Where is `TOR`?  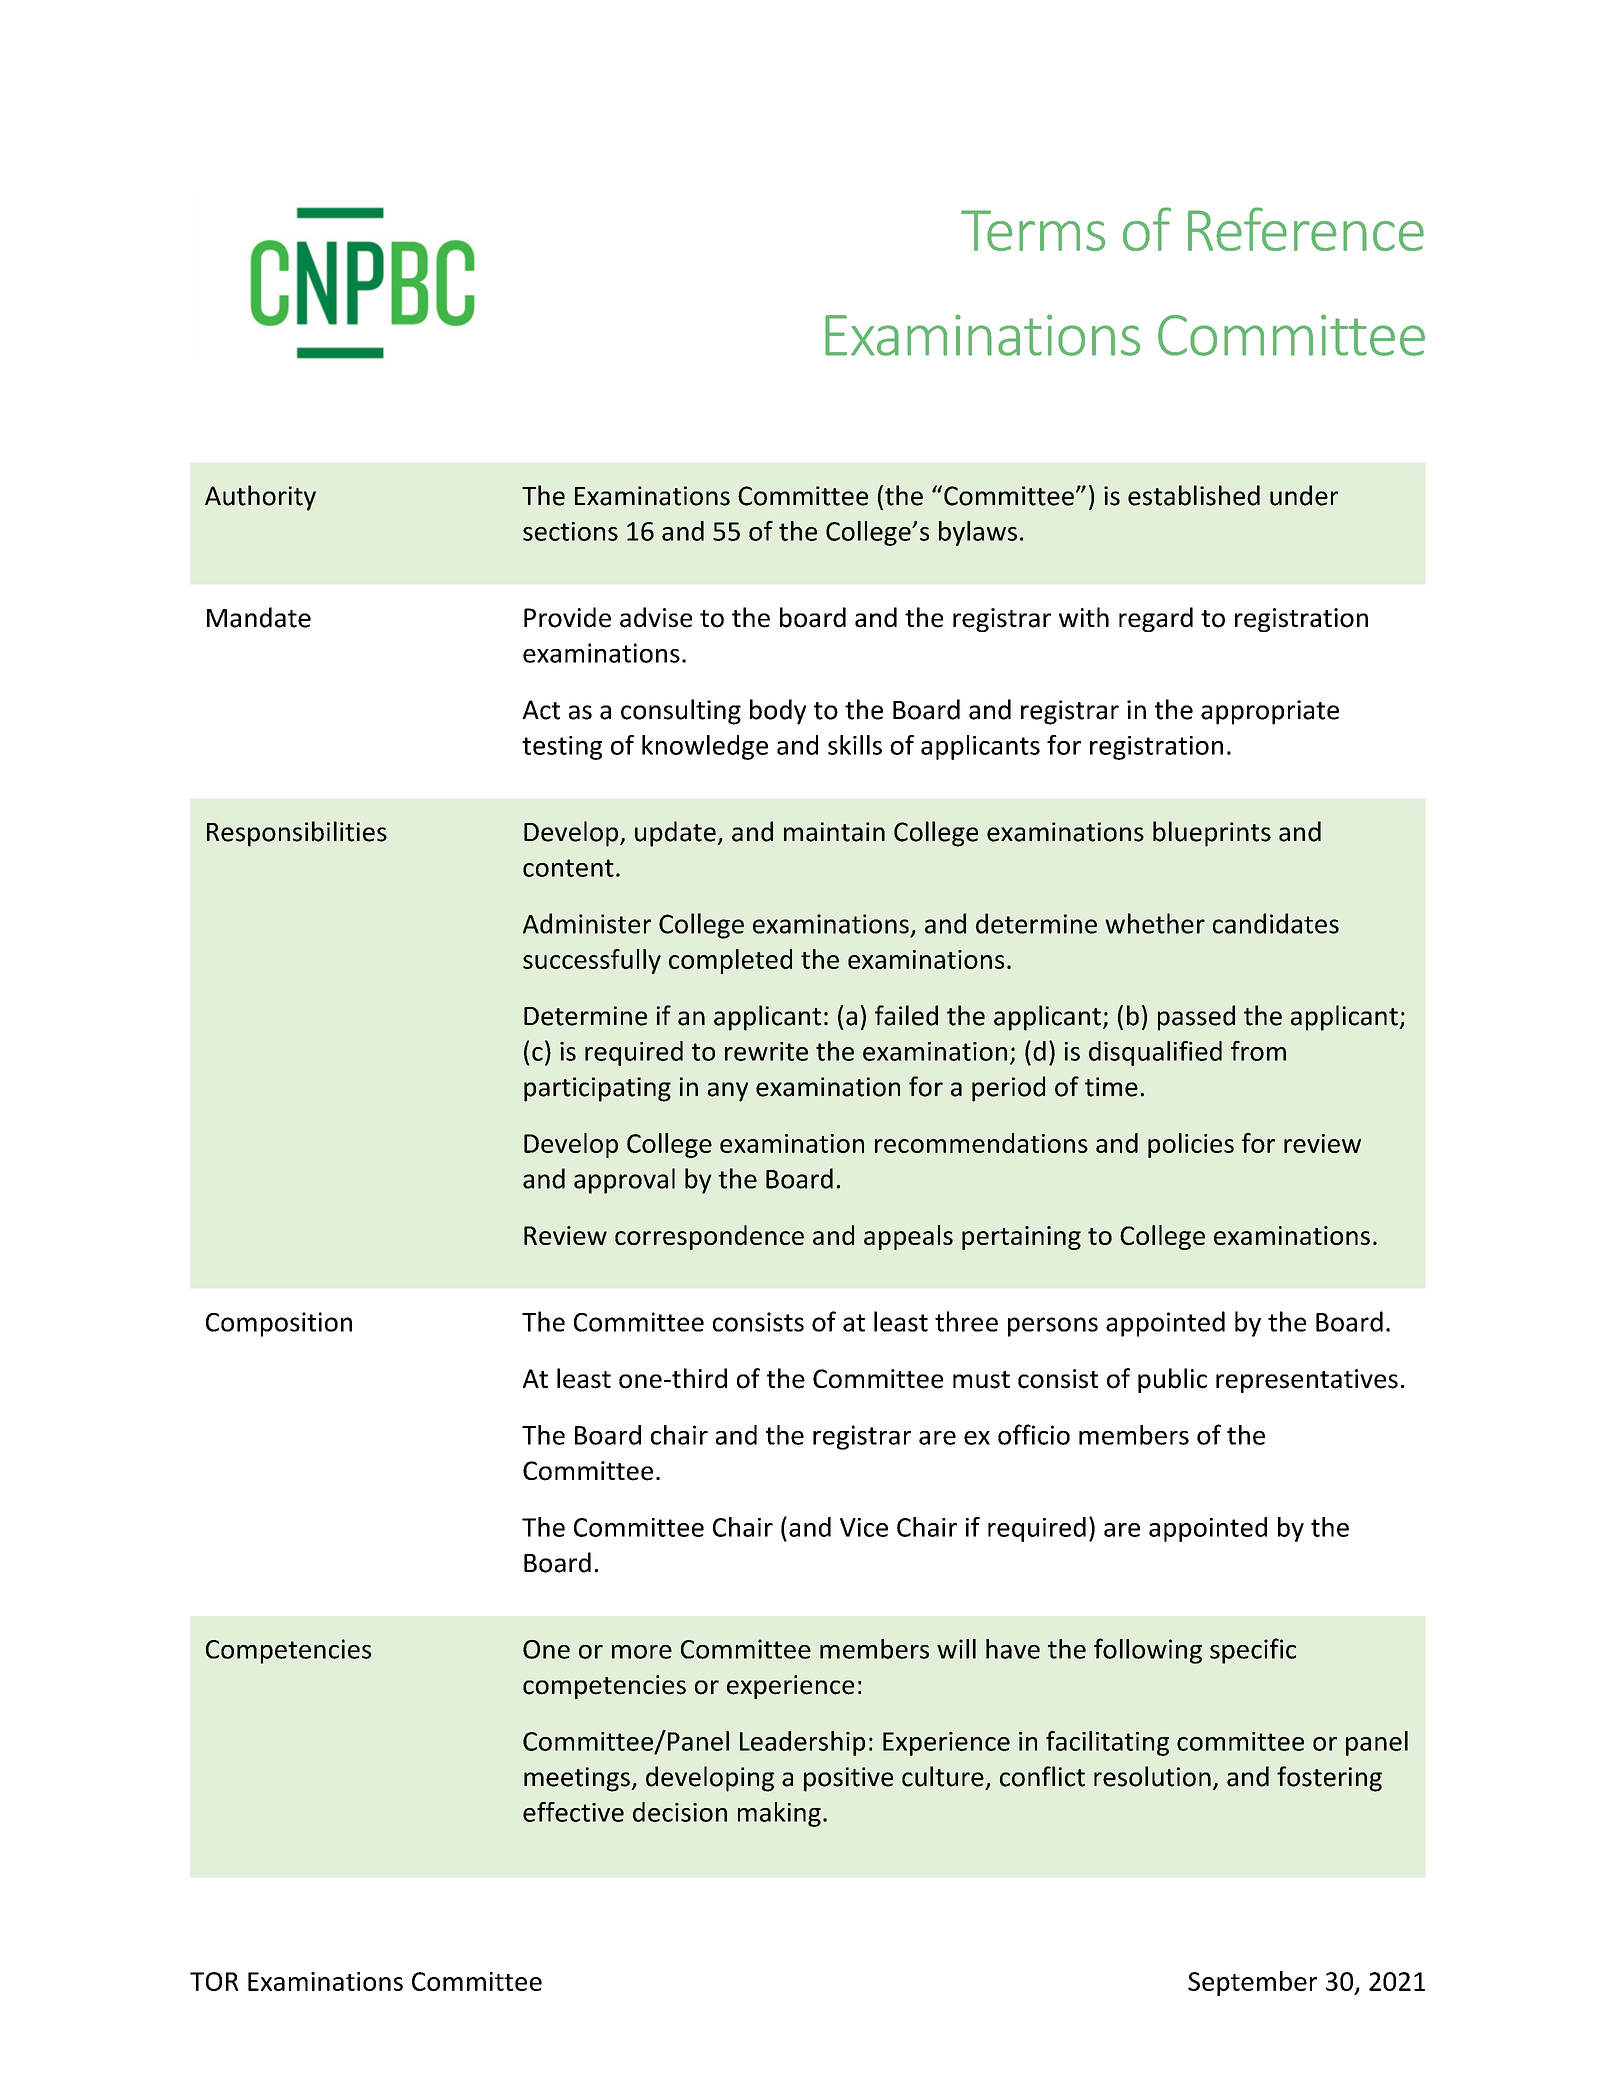 TOR is located at coordinates (214, 1981).
